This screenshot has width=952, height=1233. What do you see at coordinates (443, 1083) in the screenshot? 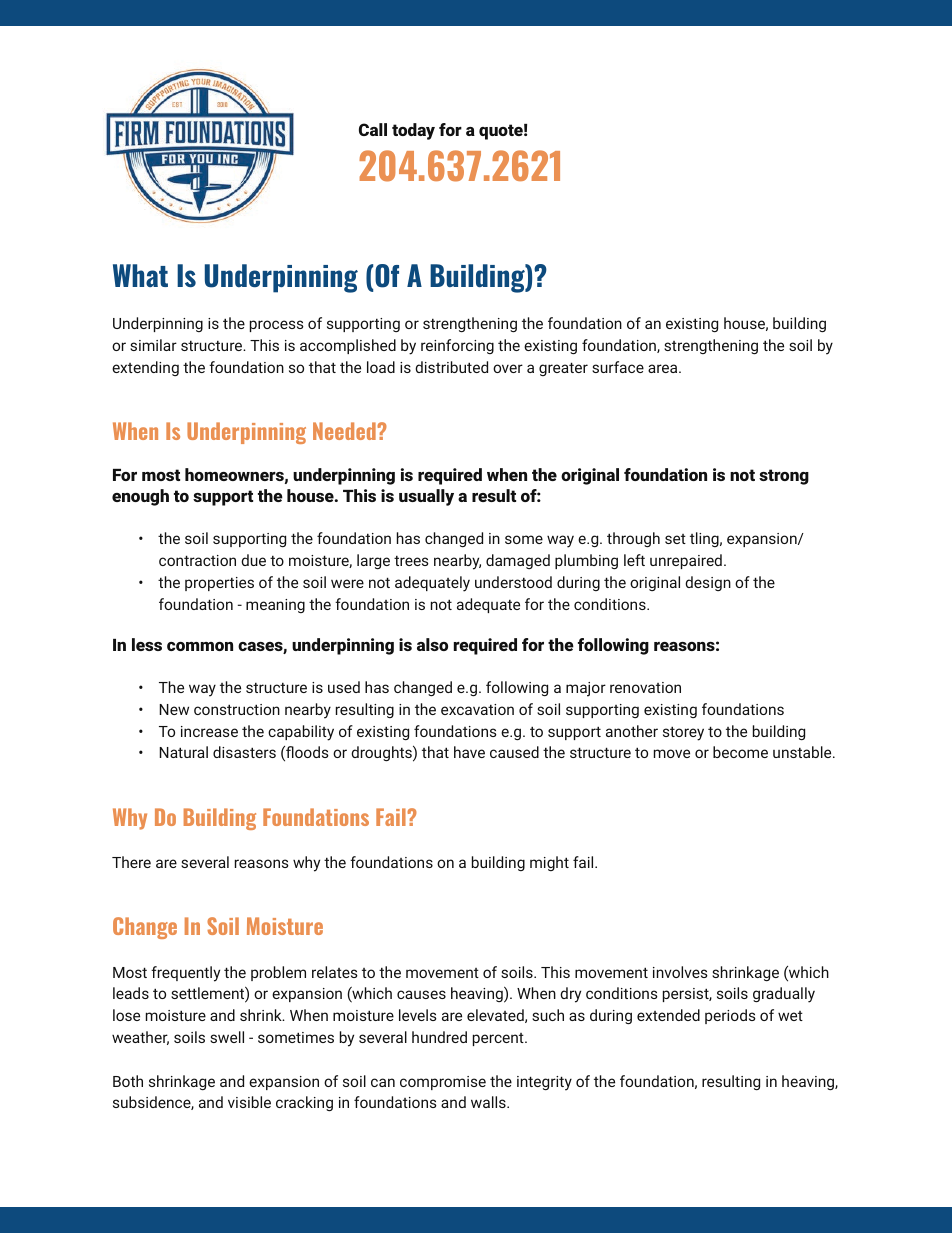
I see `compromise` at bounding box center [443, 1083].
